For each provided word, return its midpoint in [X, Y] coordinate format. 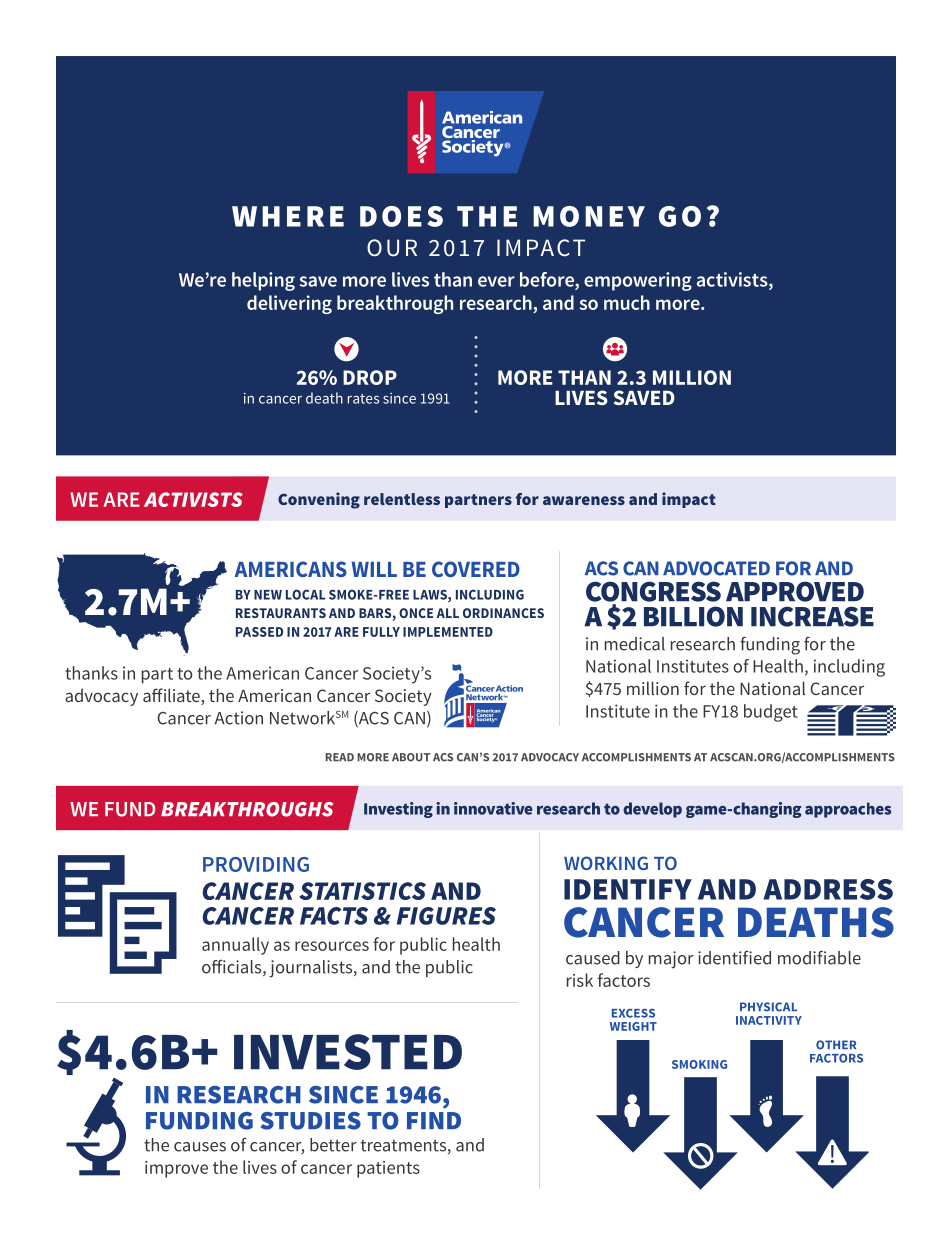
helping [263, 281]
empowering [638, 281]
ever [496, 281]
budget [771, 713]
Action [239, 718]
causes [200, 1147]
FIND [434, 1120]
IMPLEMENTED [448, 632]
